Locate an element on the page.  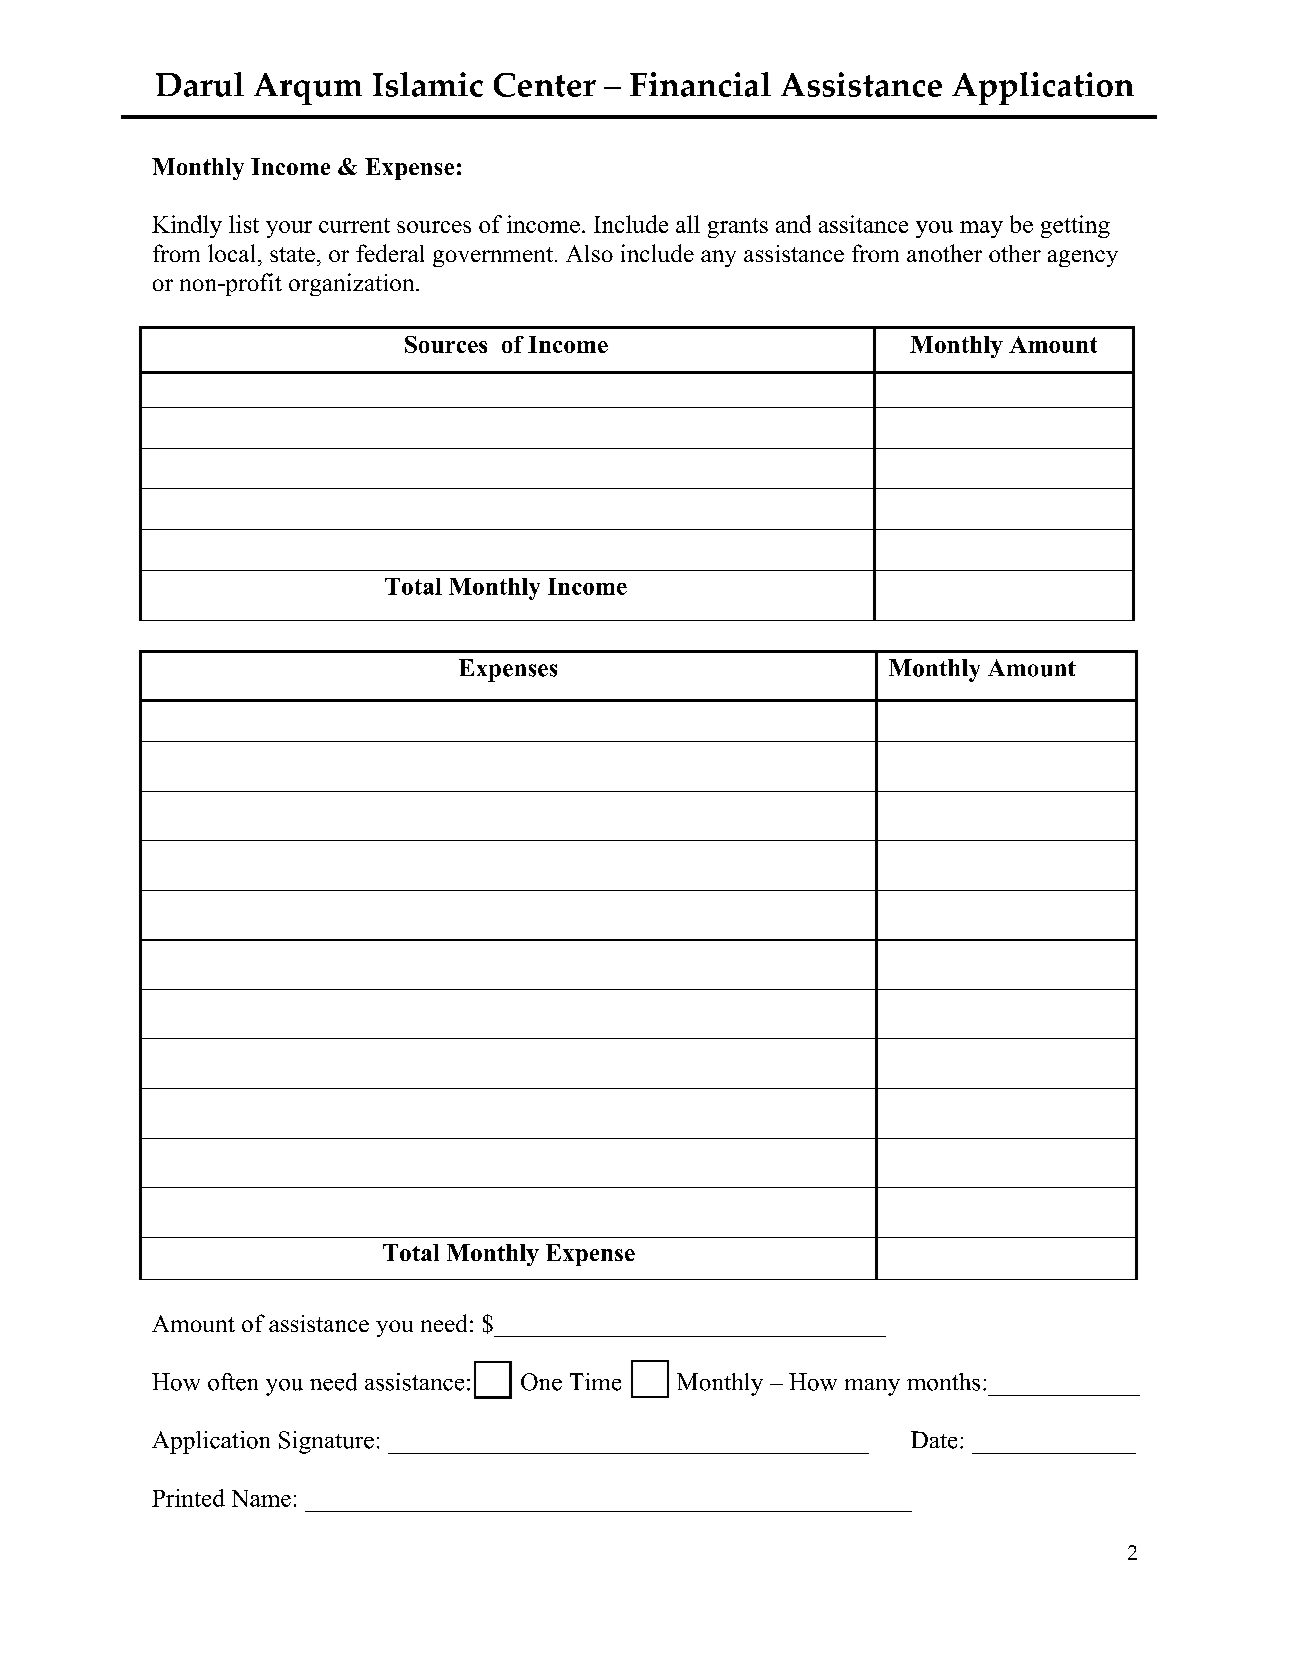
Also is located at coordinates (589, 253).
